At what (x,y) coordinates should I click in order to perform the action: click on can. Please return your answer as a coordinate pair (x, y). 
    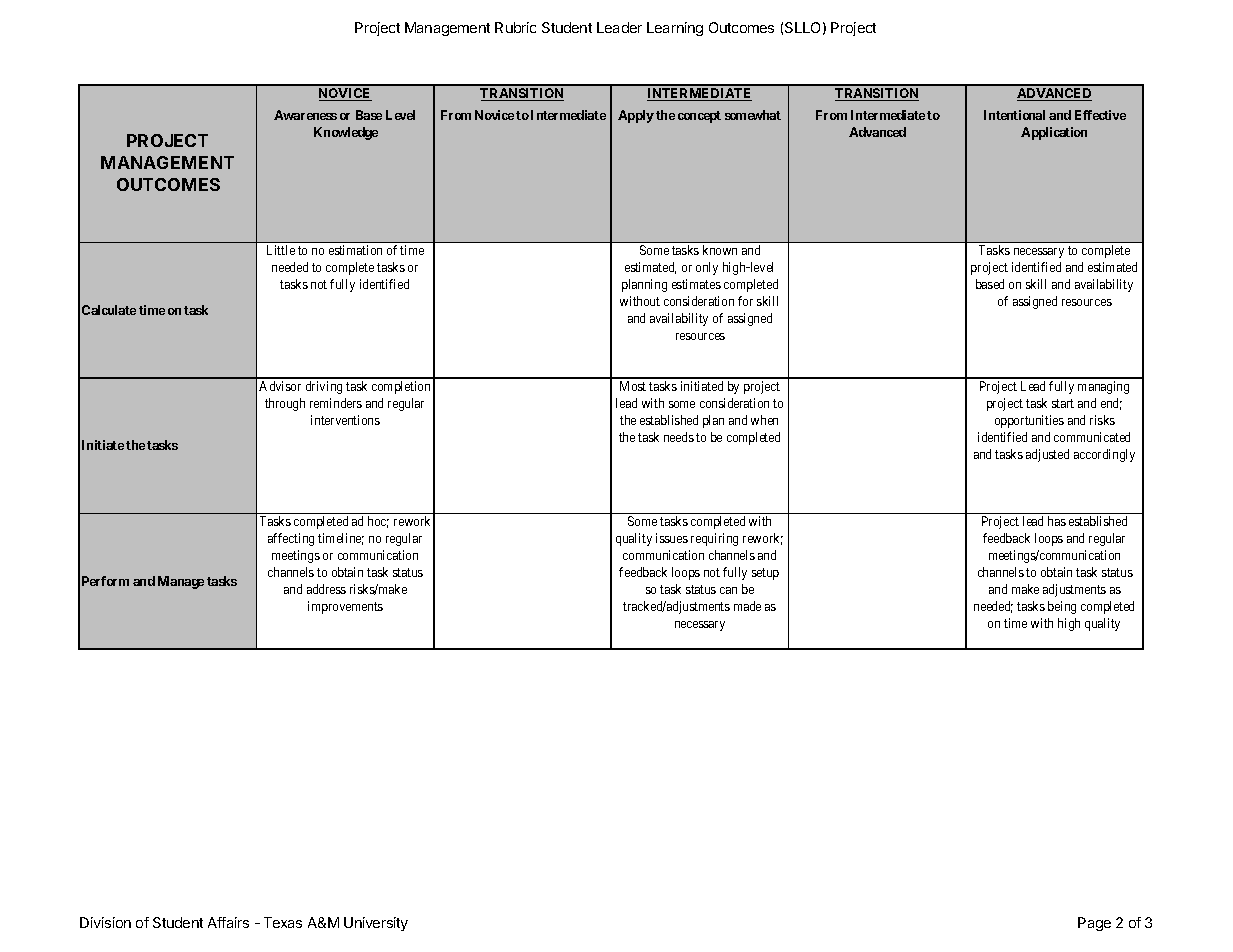
    Looking at the image, I should click on (728, 590).
